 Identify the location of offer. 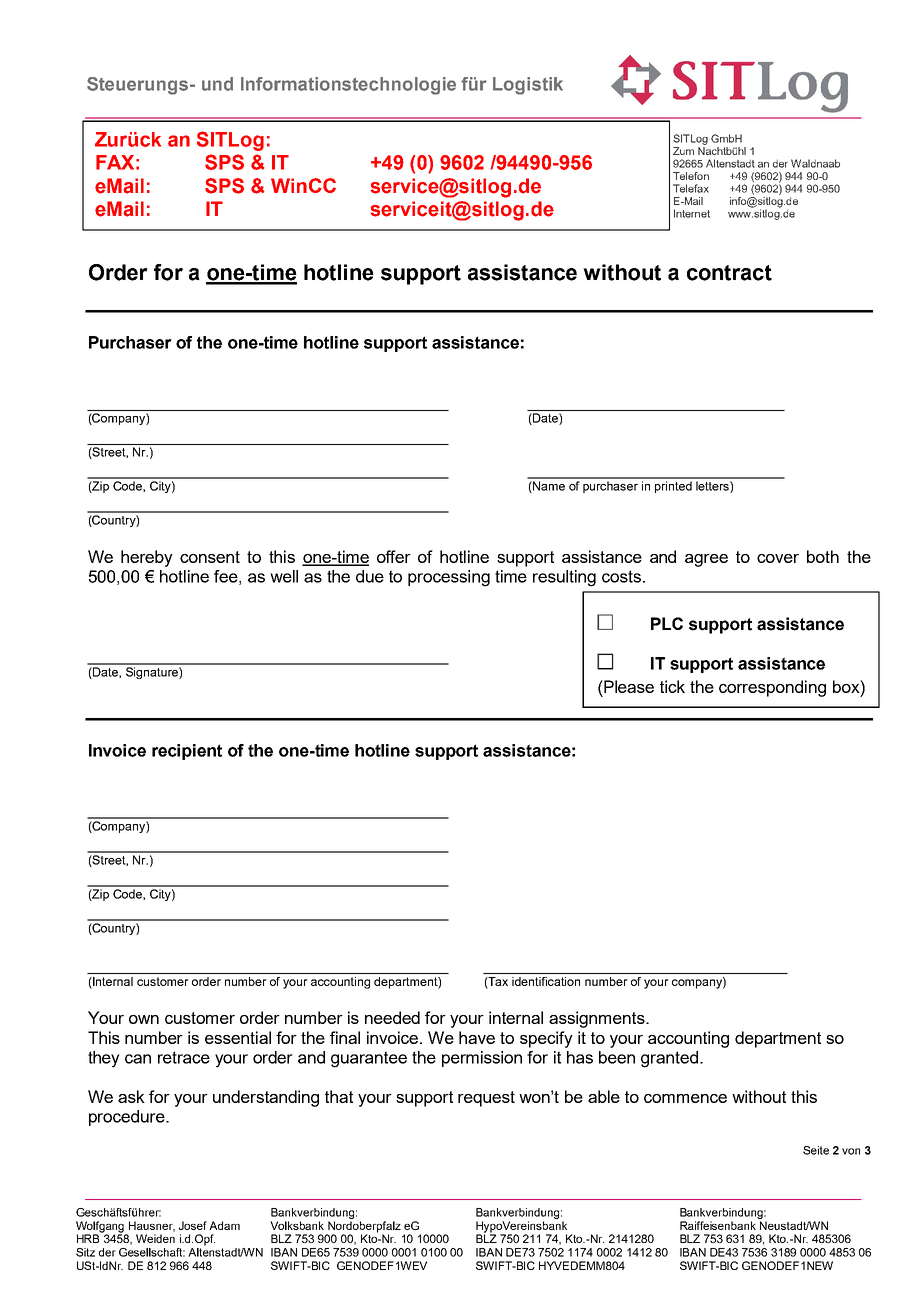
(394, 556).
